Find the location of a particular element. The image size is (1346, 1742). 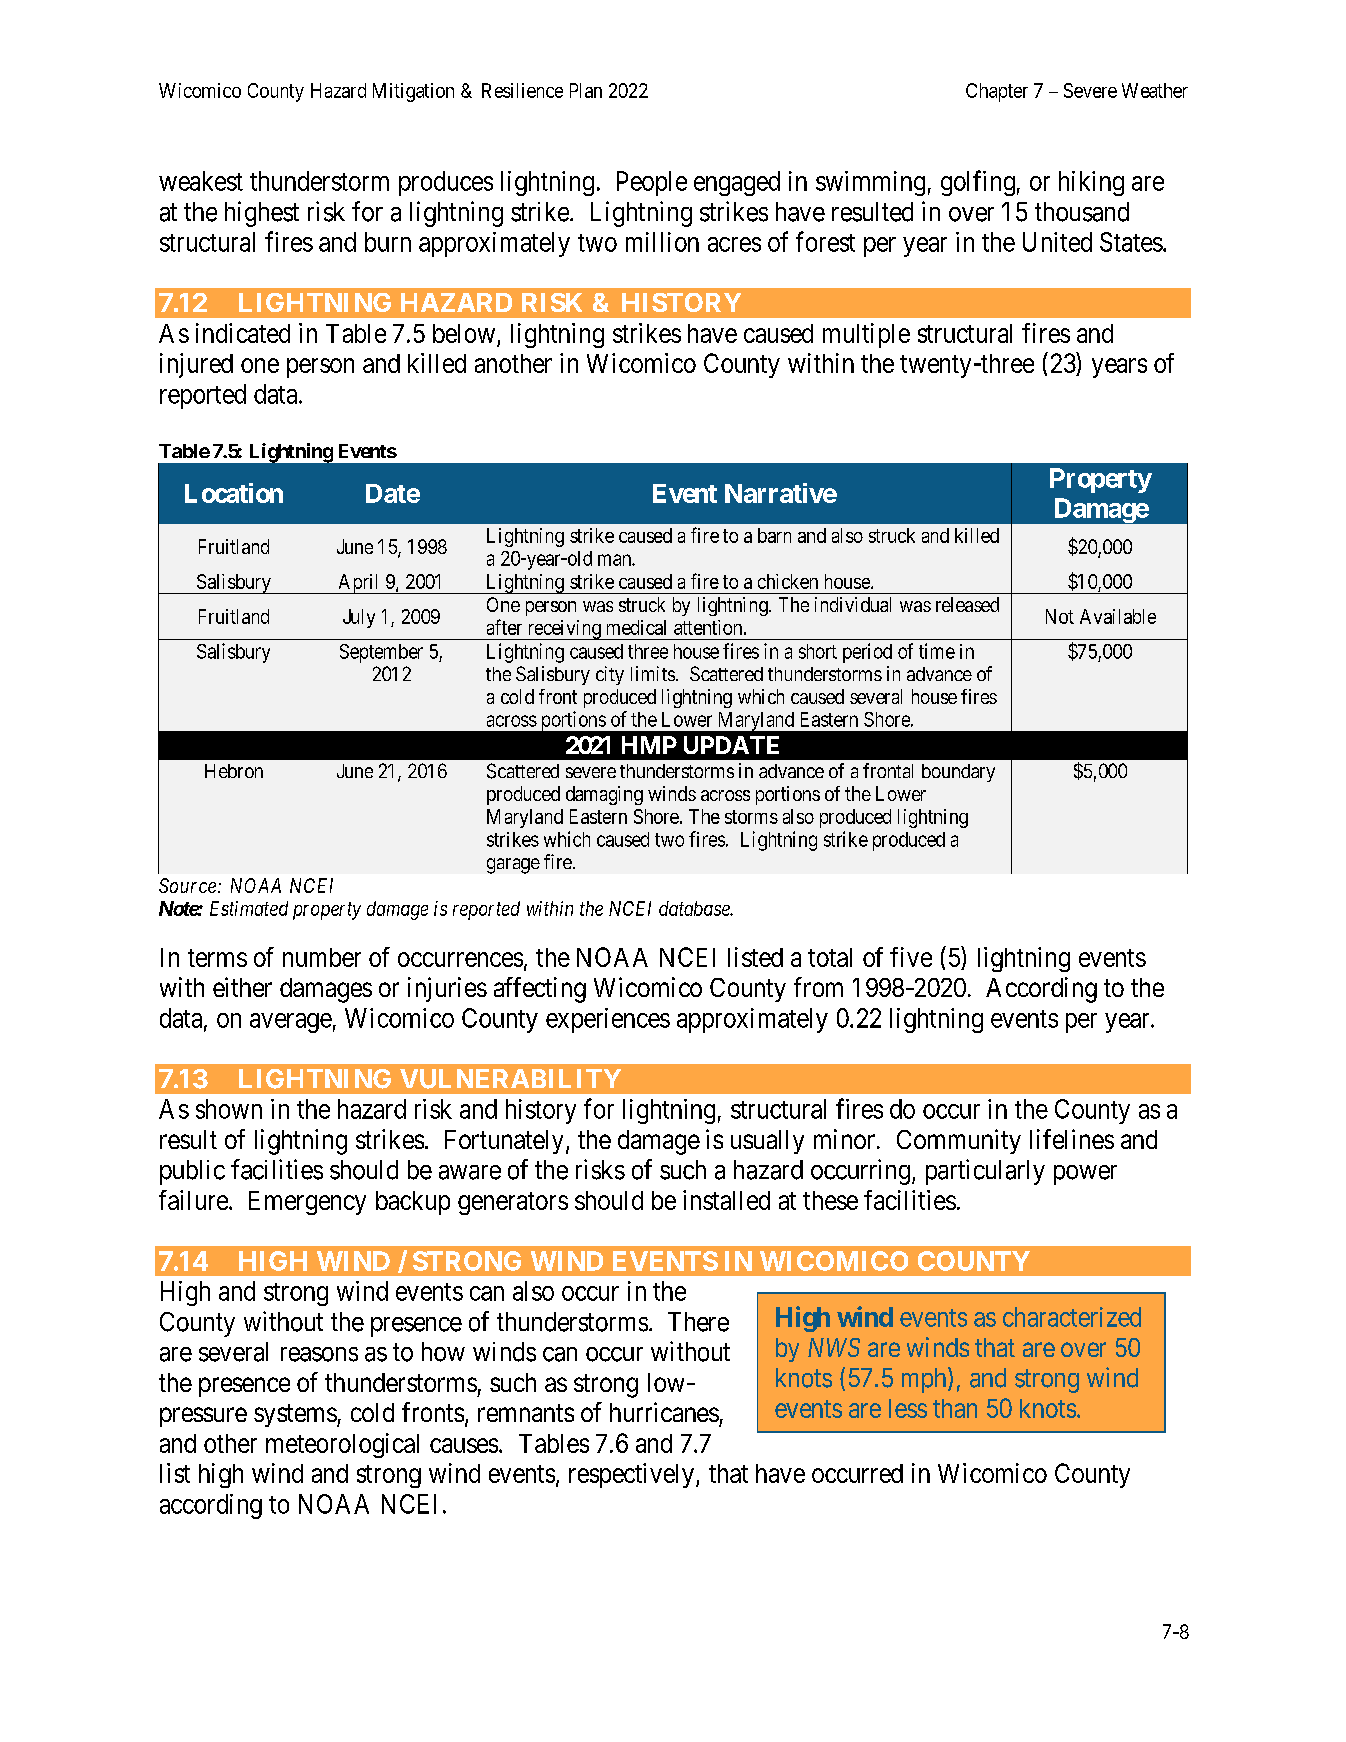

Chapter is located at coordinates (997, 92).
